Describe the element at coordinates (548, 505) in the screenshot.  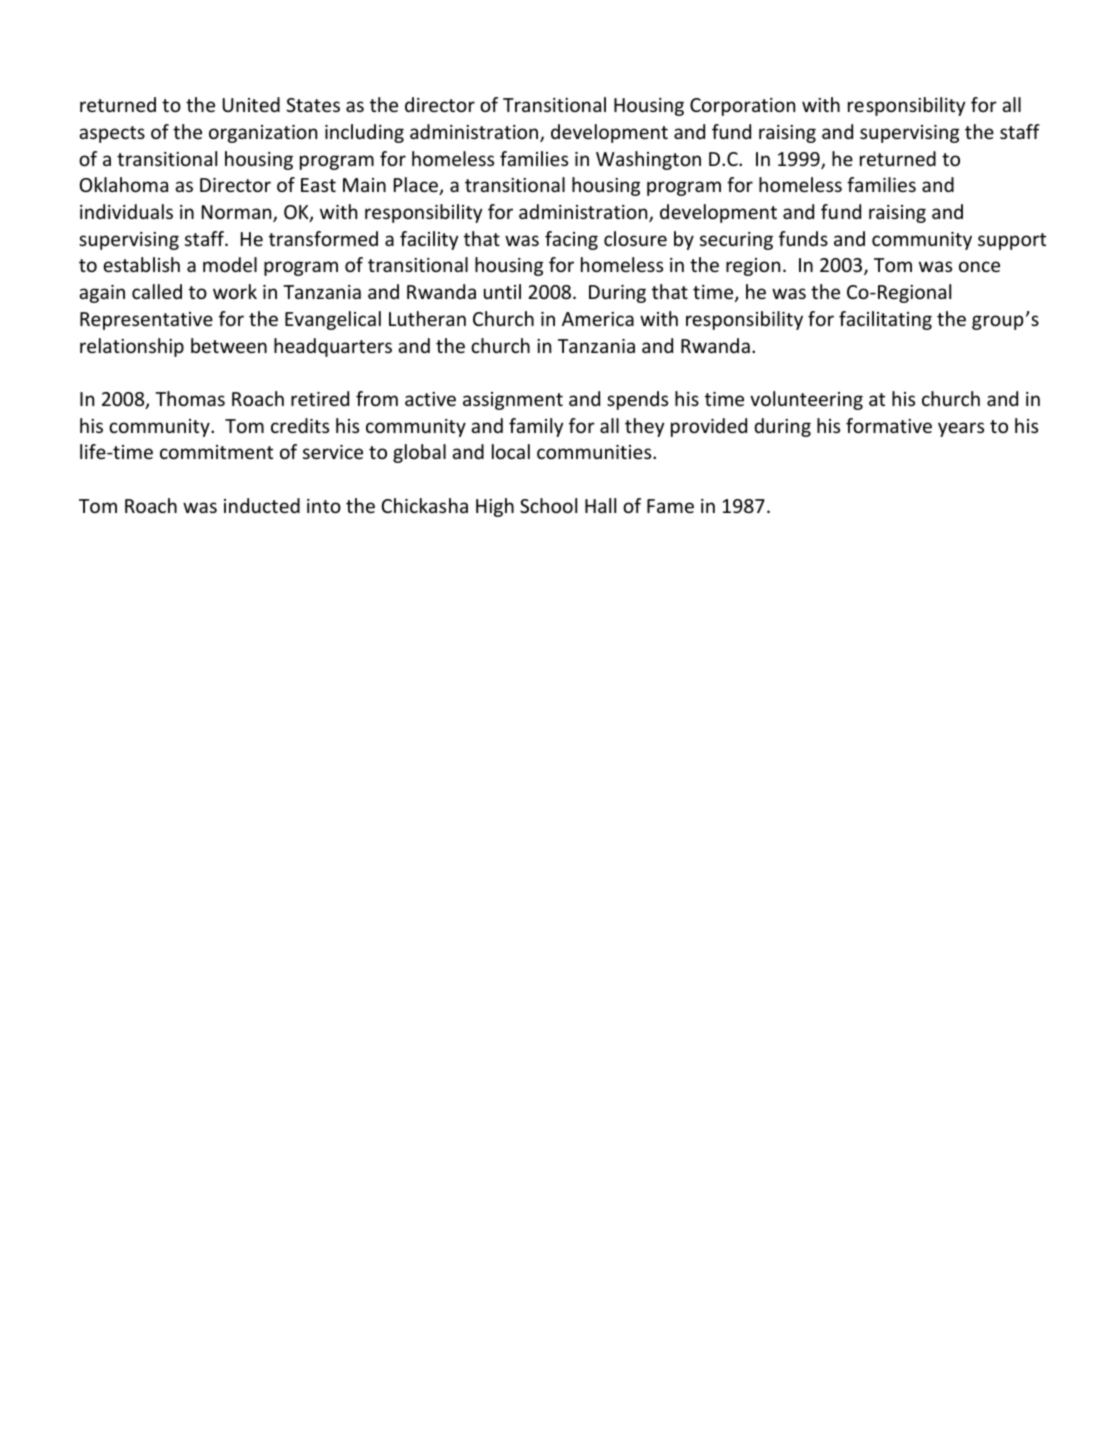
I see `School` at that location.
